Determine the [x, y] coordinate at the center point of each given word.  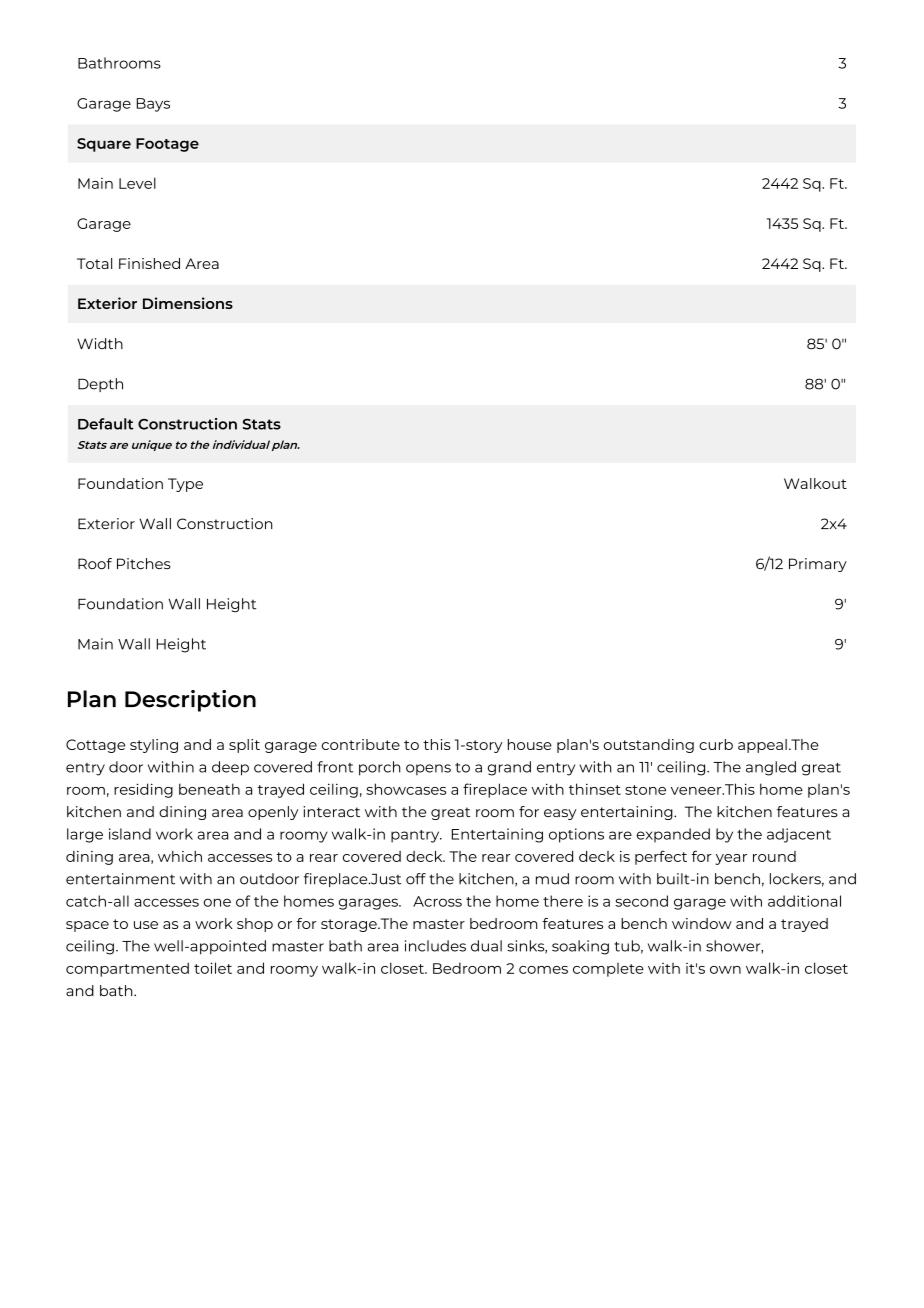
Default [106, 424]
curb [716, 744]
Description [190, 701]
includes [435, 946]
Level [137, 183]
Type [185, 485]
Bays [153, 105]
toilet [213, 968]
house [530, 744]
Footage [167, 145]
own [725, 970]
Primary [818, 565]
